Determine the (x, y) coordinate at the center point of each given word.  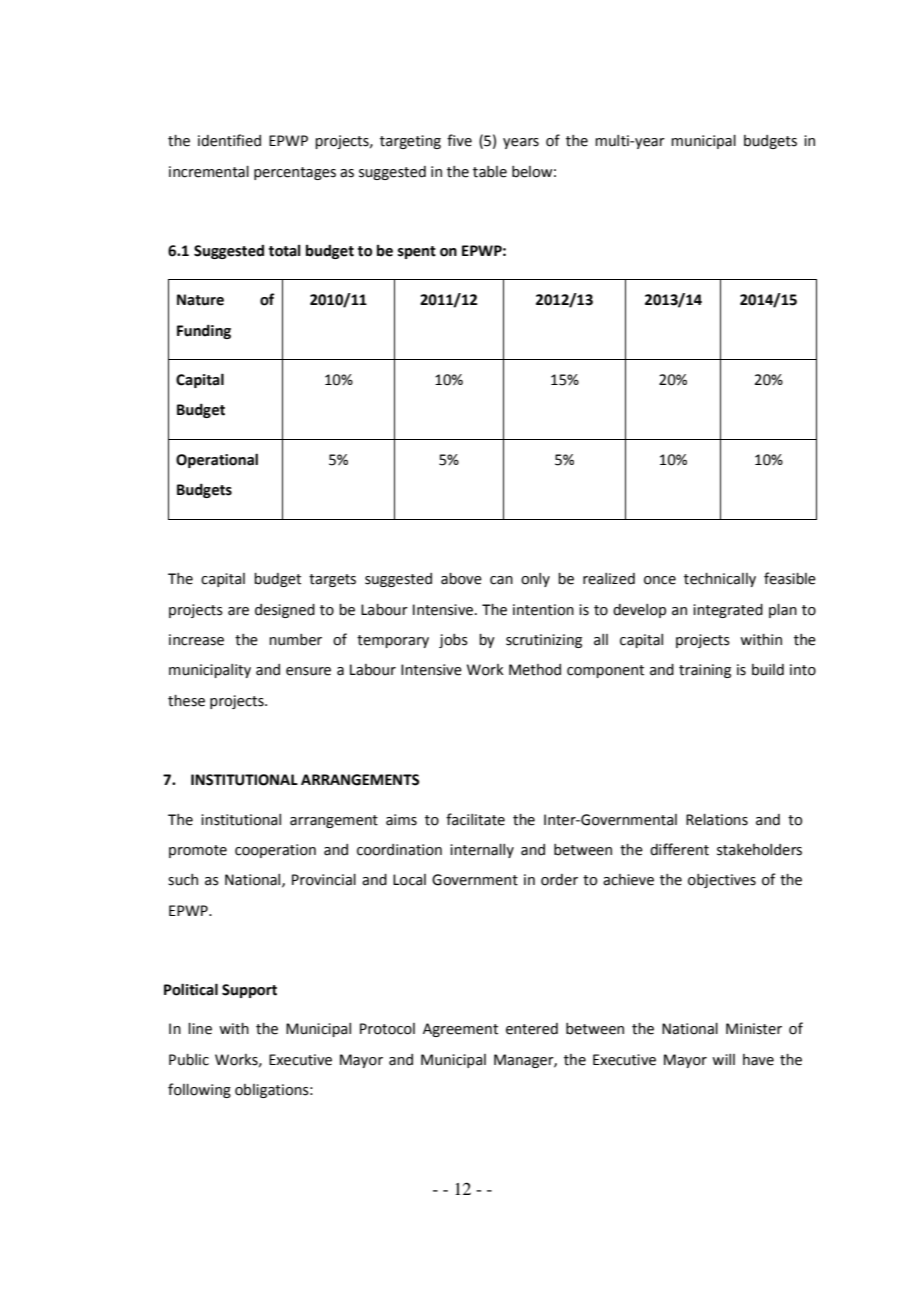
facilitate (475, 819)
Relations (717, 820)
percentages (295, 173)
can (501, 580)
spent (417, 252)
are (238, 611)
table (490, 172)
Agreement (460, 1030)
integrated (728, 611)
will (723, 1059)
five (459, 140)
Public (189, 1060)
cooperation (275, 851)
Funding (204, 331)
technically (720, 580)
